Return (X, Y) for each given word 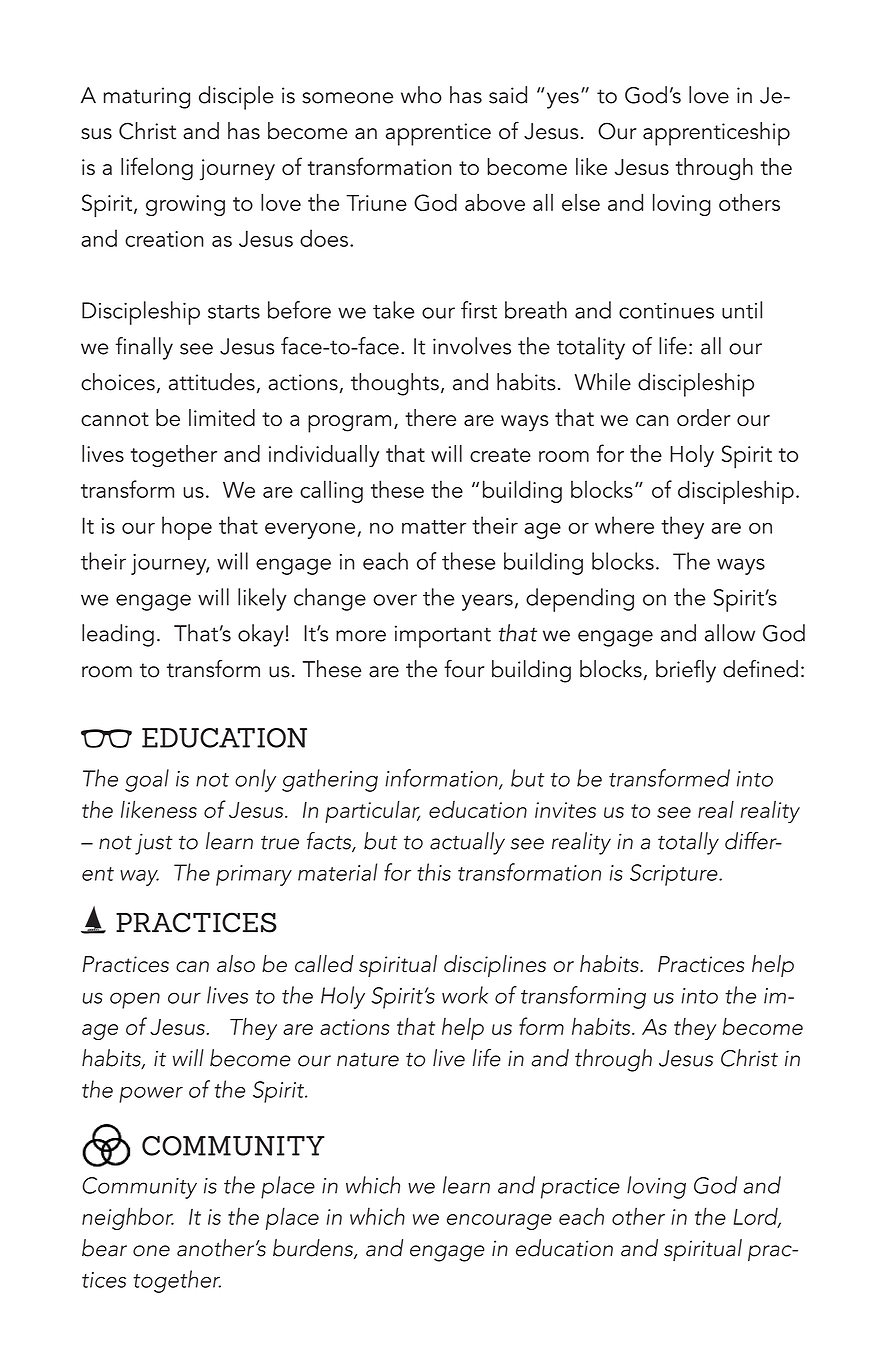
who (421, 95)
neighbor (128, 1218)
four (464, 669)
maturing (146, 98)
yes (563, 100)
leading (118, 635)
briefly (686, 671)
